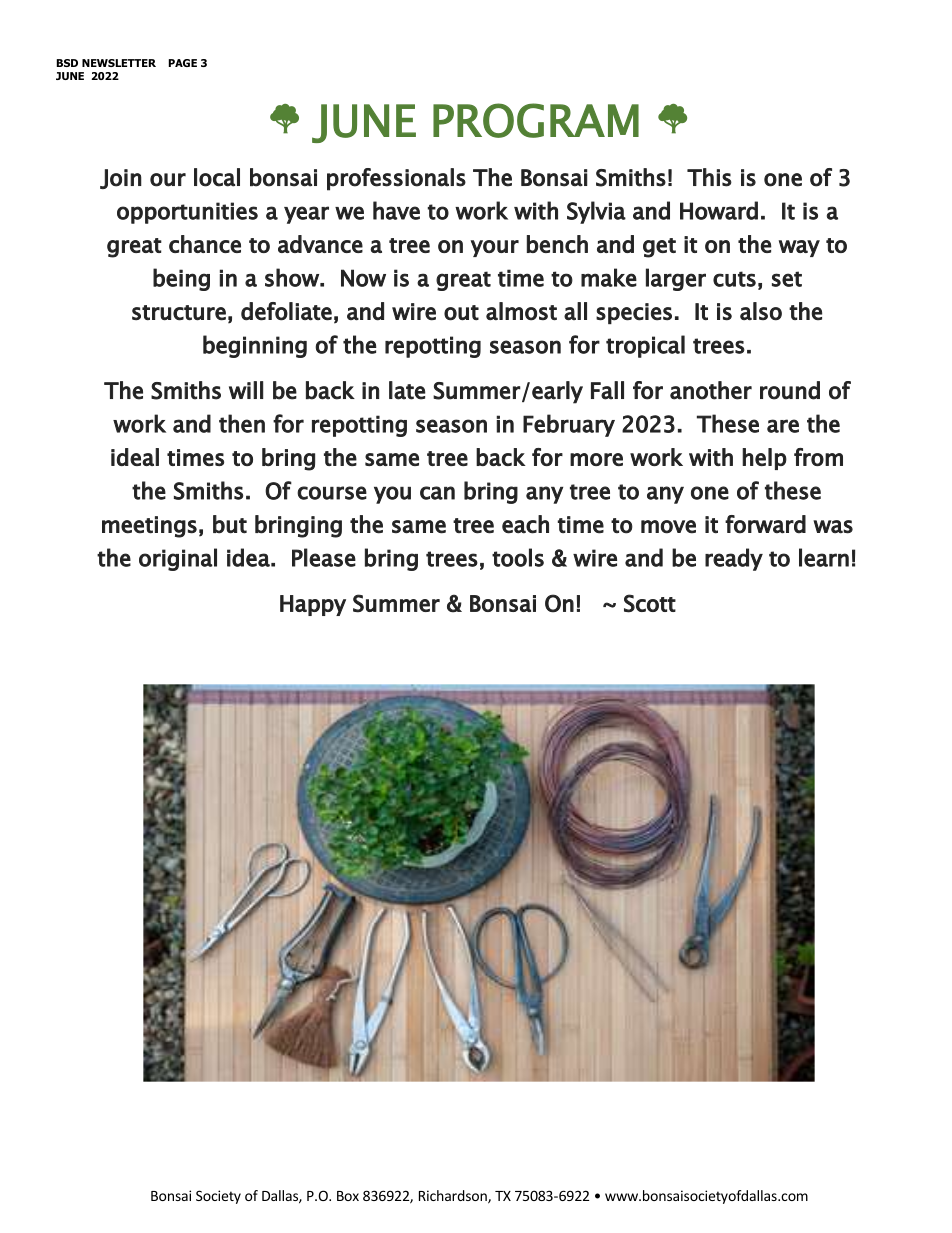 This document has width=952, height=1233. What do you see at coordinates (734, 559) in the document?
I see `ready` at bounding box center [734, 559].
